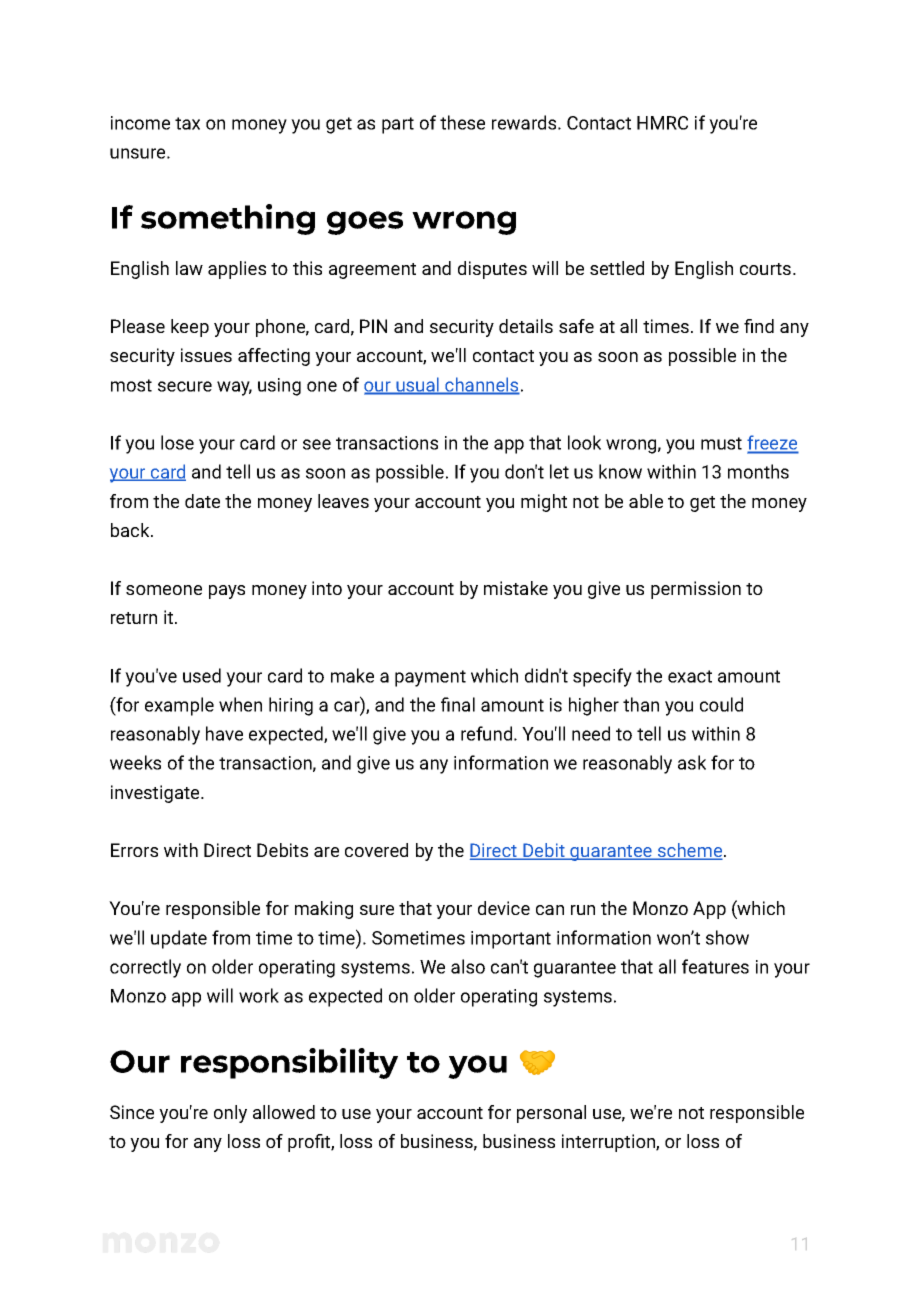  What do you see at coordinates (185, 386) in the page?
I see `secure` at bounding box center [185, 386].
